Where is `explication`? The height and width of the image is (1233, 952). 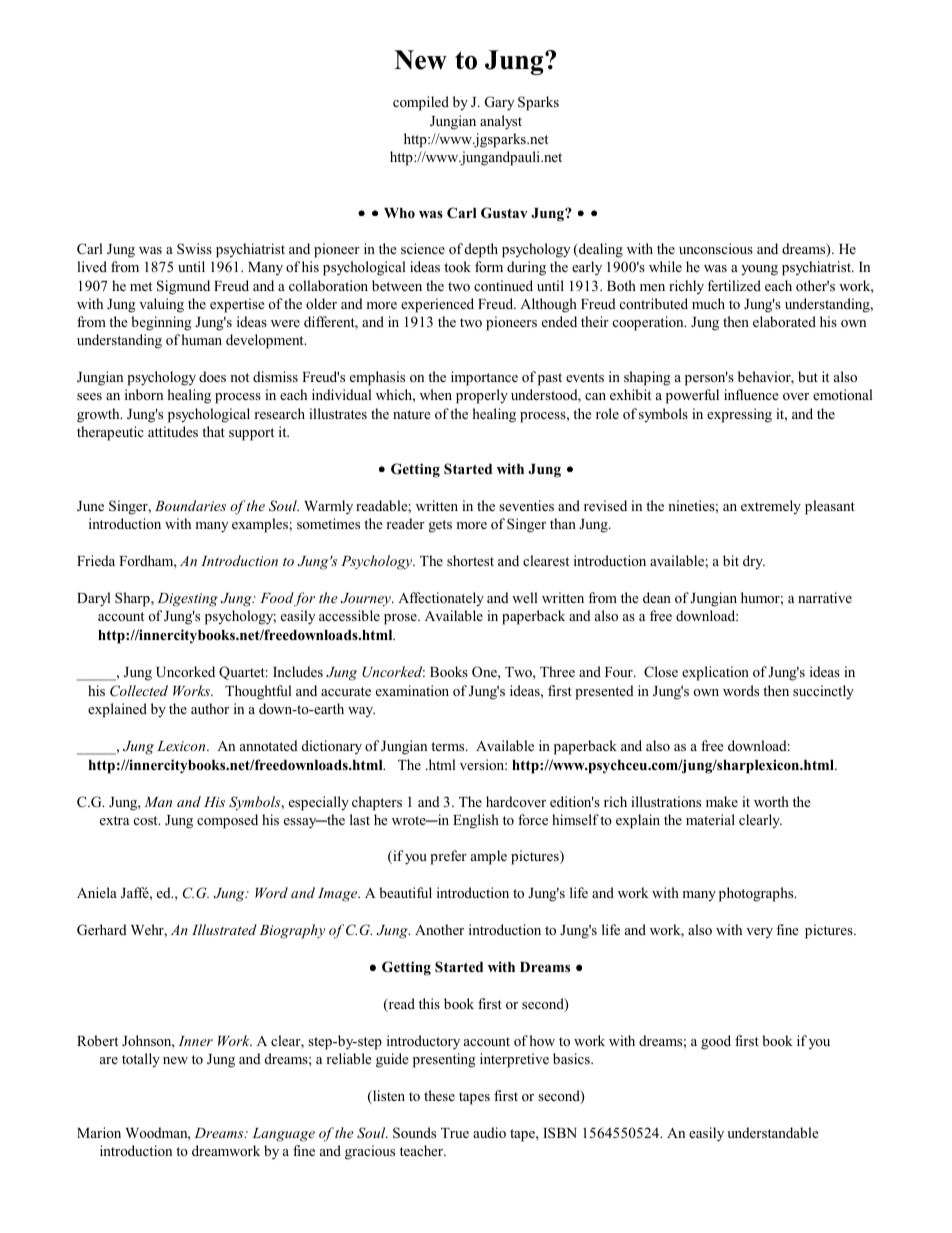 explication is located at coordinates (715, 673).
